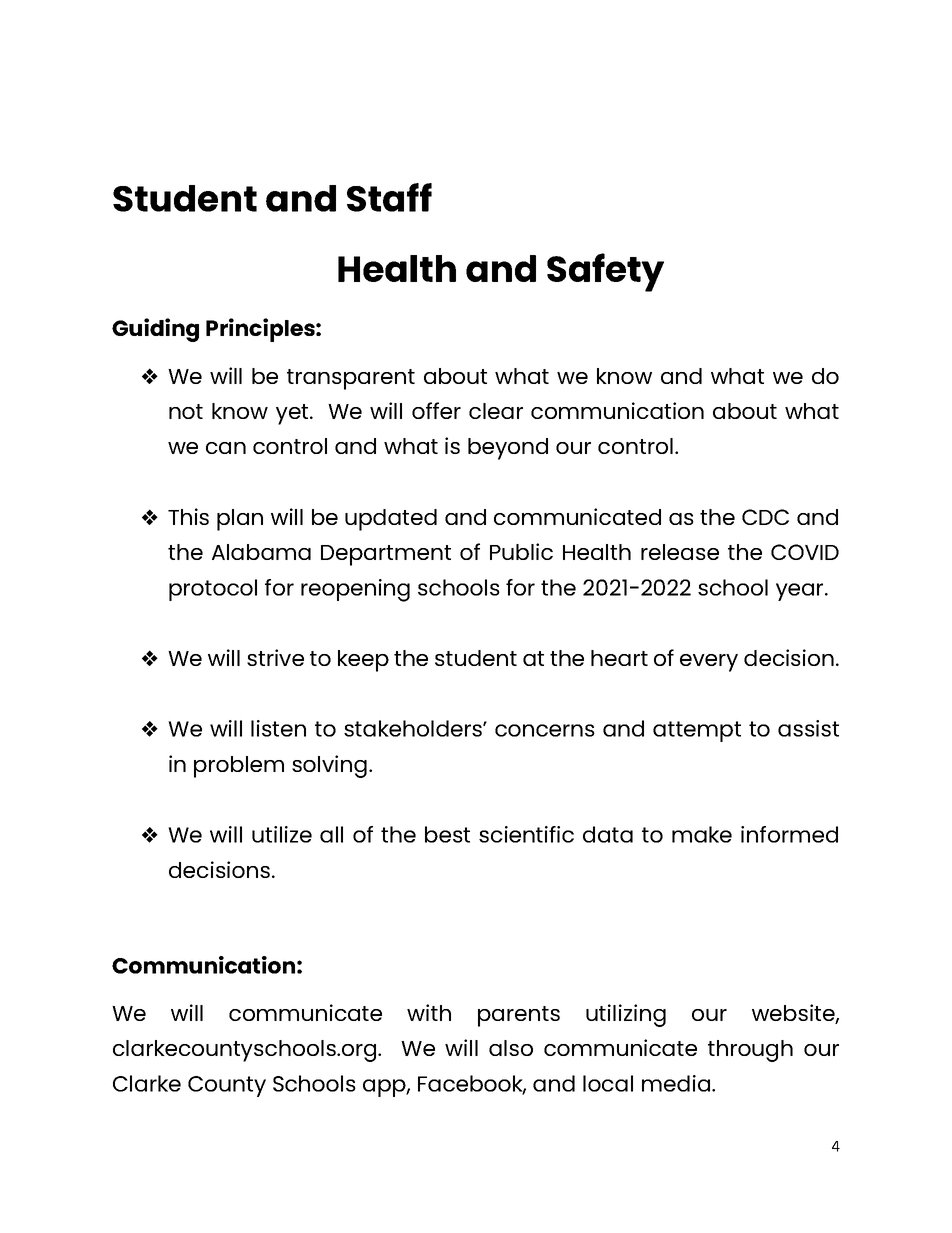  I want to click on every, so click(709, 663).
